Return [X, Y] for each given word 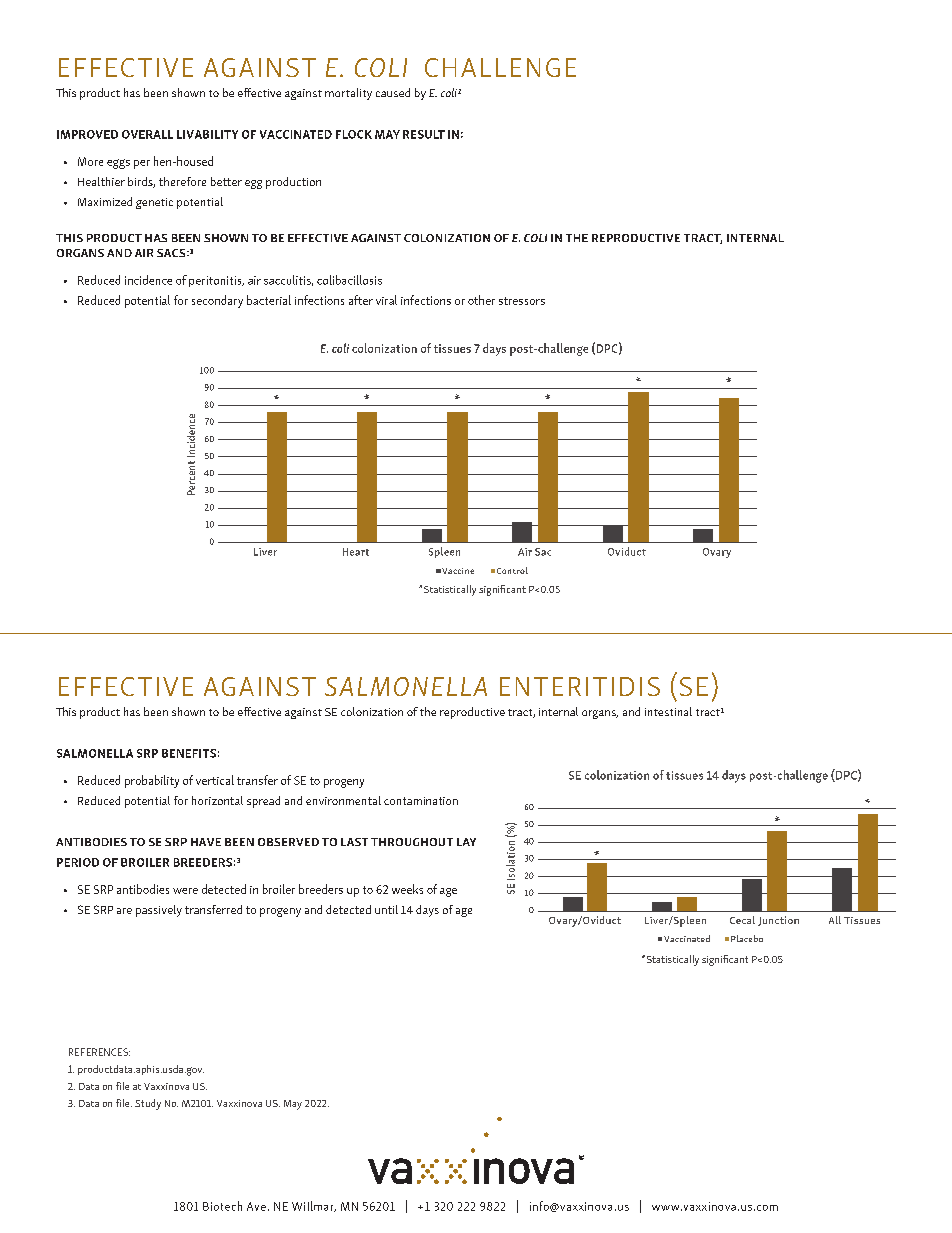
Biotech [222, 1206]
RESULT [424, 134]
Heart [356, 552]
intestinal [668, 711]
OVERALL [147, 134]
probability [152, 781]
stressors [522, 301]
